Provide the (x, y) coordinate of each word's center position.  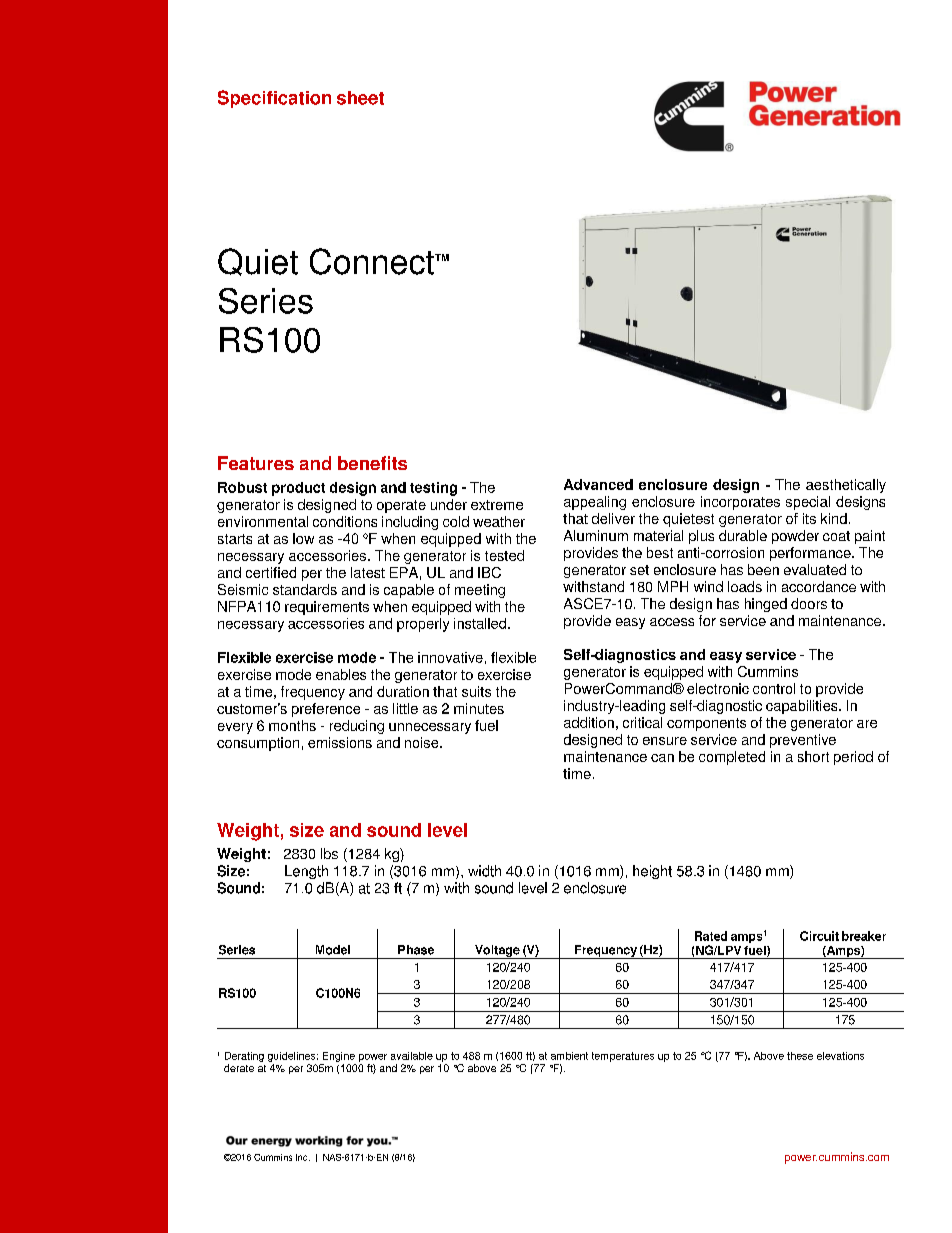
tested (504, 555)
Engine (339, 1057)
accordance (819, 586)
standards (305, 589)
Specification (274, 99)
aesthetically (846, 486)
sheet (360, 98)
